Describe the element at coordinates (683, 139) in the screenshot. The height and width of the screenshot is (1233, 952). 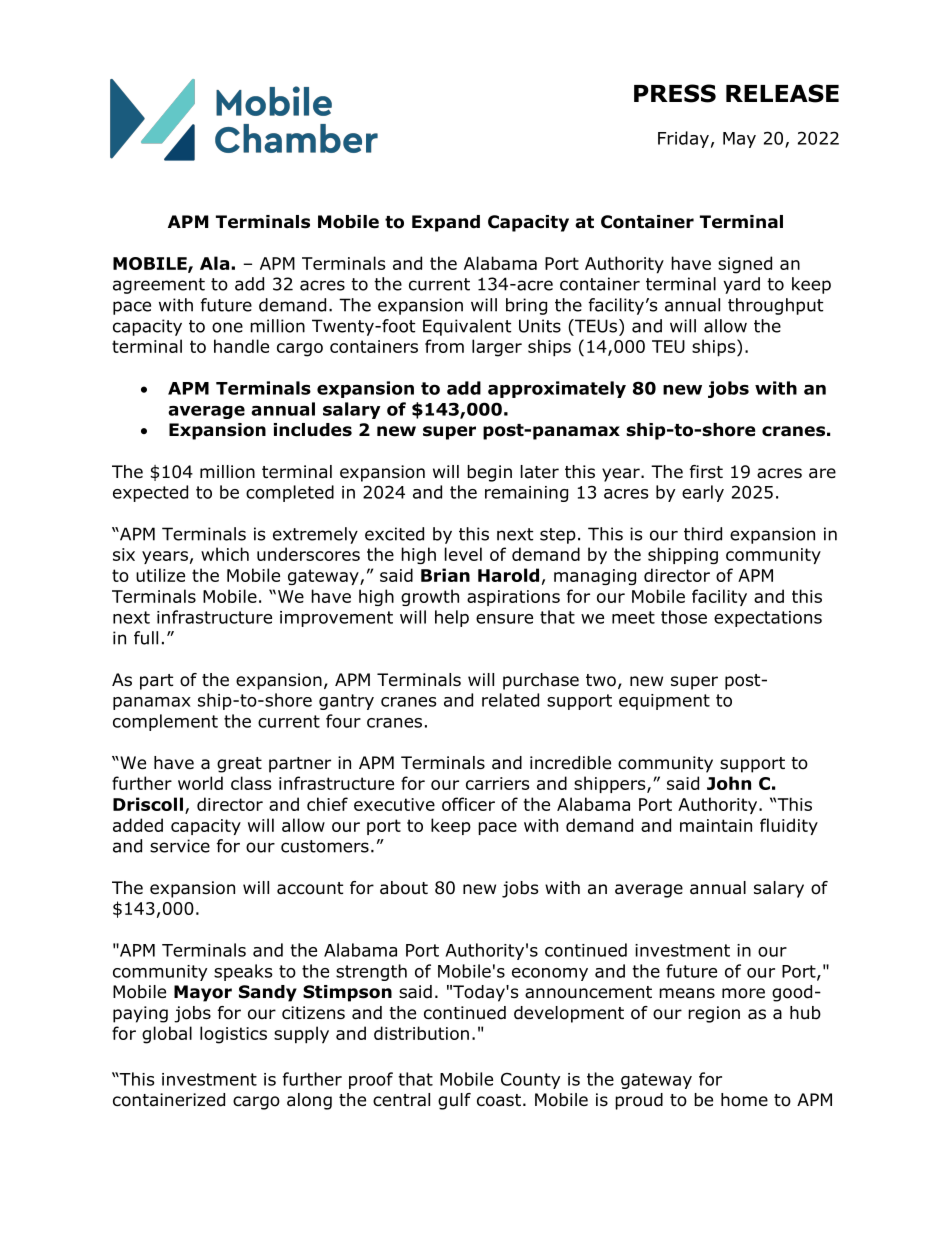
I see `Friday` at that location.
